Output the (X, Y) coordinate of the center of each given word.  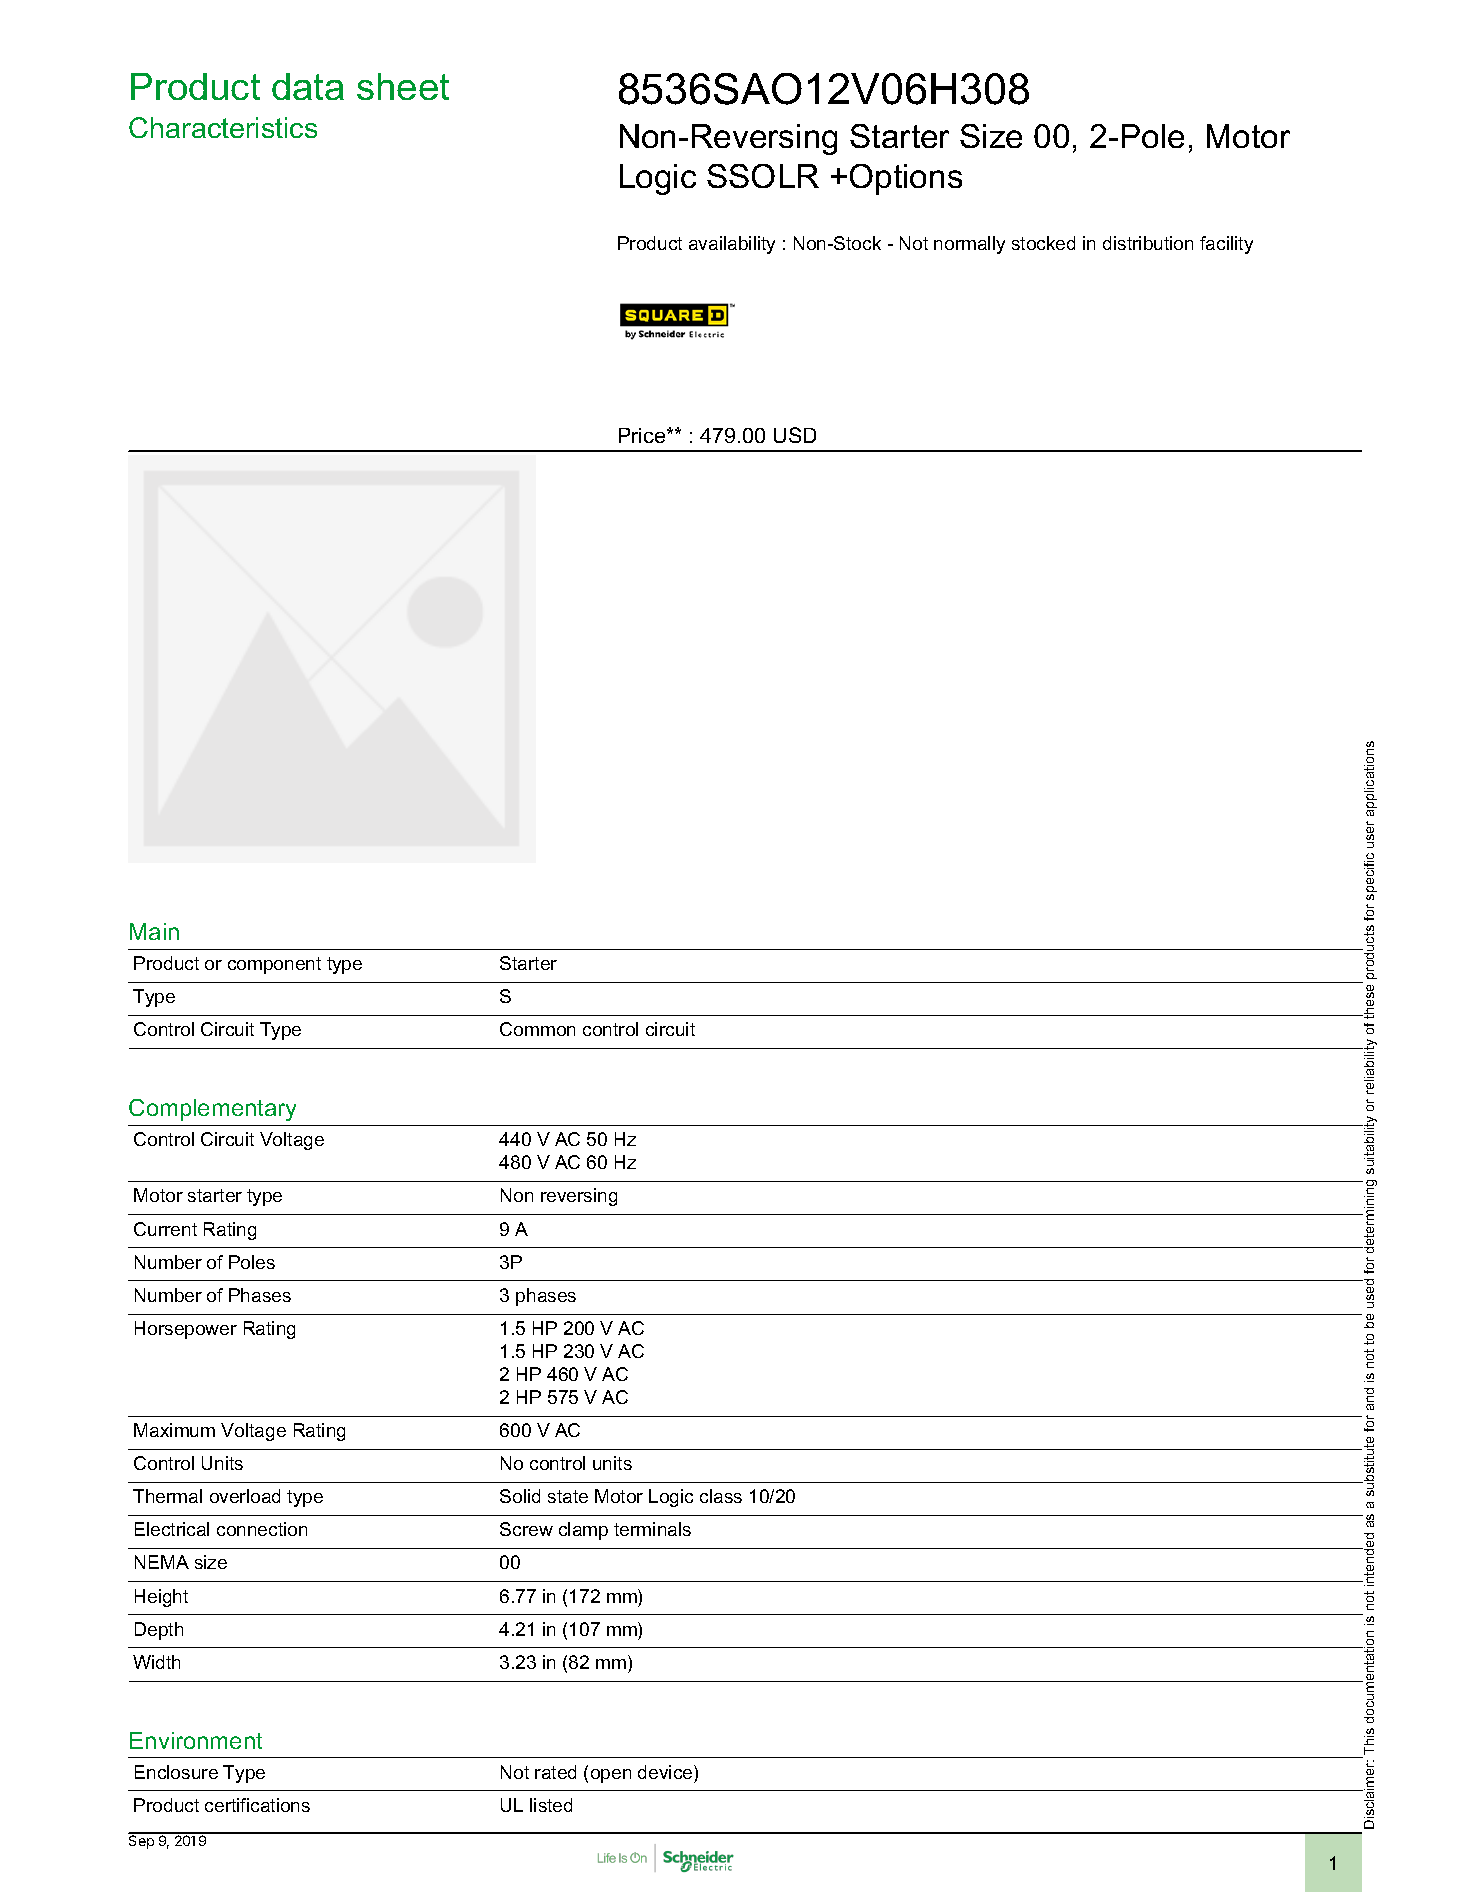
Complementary (212, 1110)
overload (245, 1496)
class (721, 1496)
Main (154, 931)
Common (537, 1029)
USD (795, 435)
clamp (583, 1531)
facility (1226, 245)
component (274, 965)
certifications (257, 1805)
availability (732, 245)
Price (643, 435)
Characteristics (223, 127)
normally (969, 245)
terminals (652, 1529)
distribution (1148, 243)
